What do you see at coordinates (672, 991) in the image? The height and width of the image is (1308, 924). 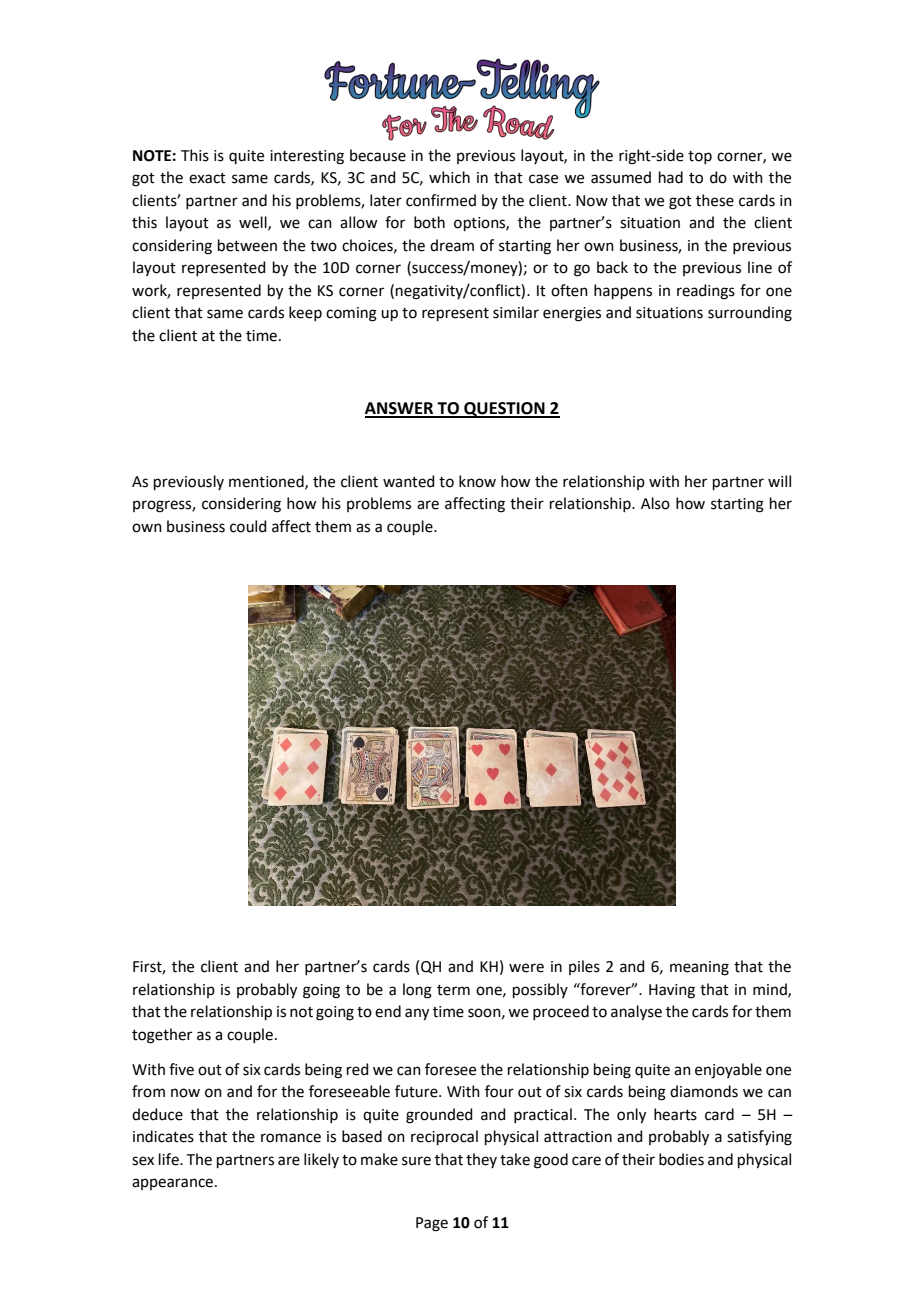 I see `Having` at bounding box center [672, 991].
